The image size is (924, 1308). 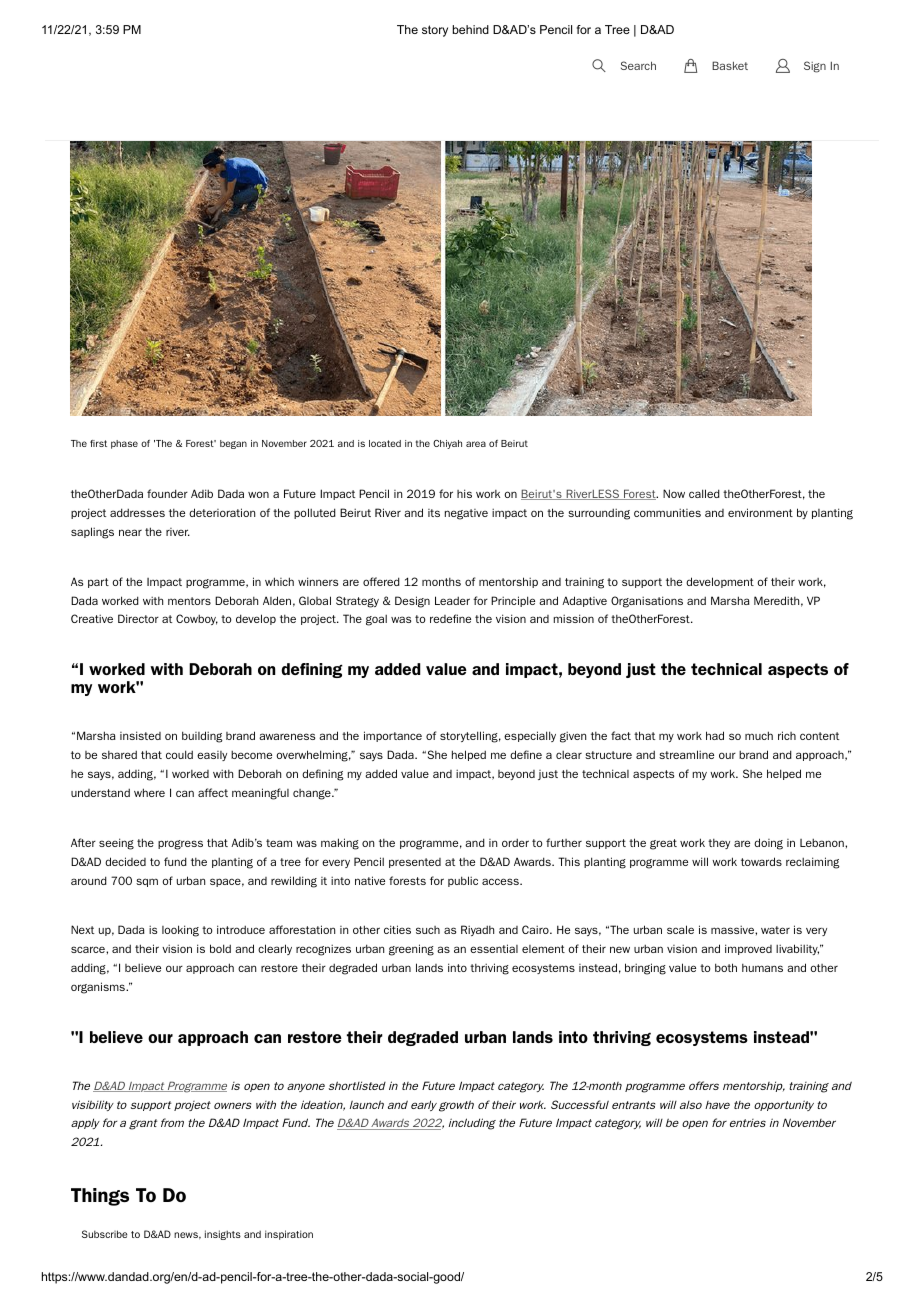 What do you see at coordinates (471, 29) in the document?
I see `behind` at bounding box center [471, 29].
